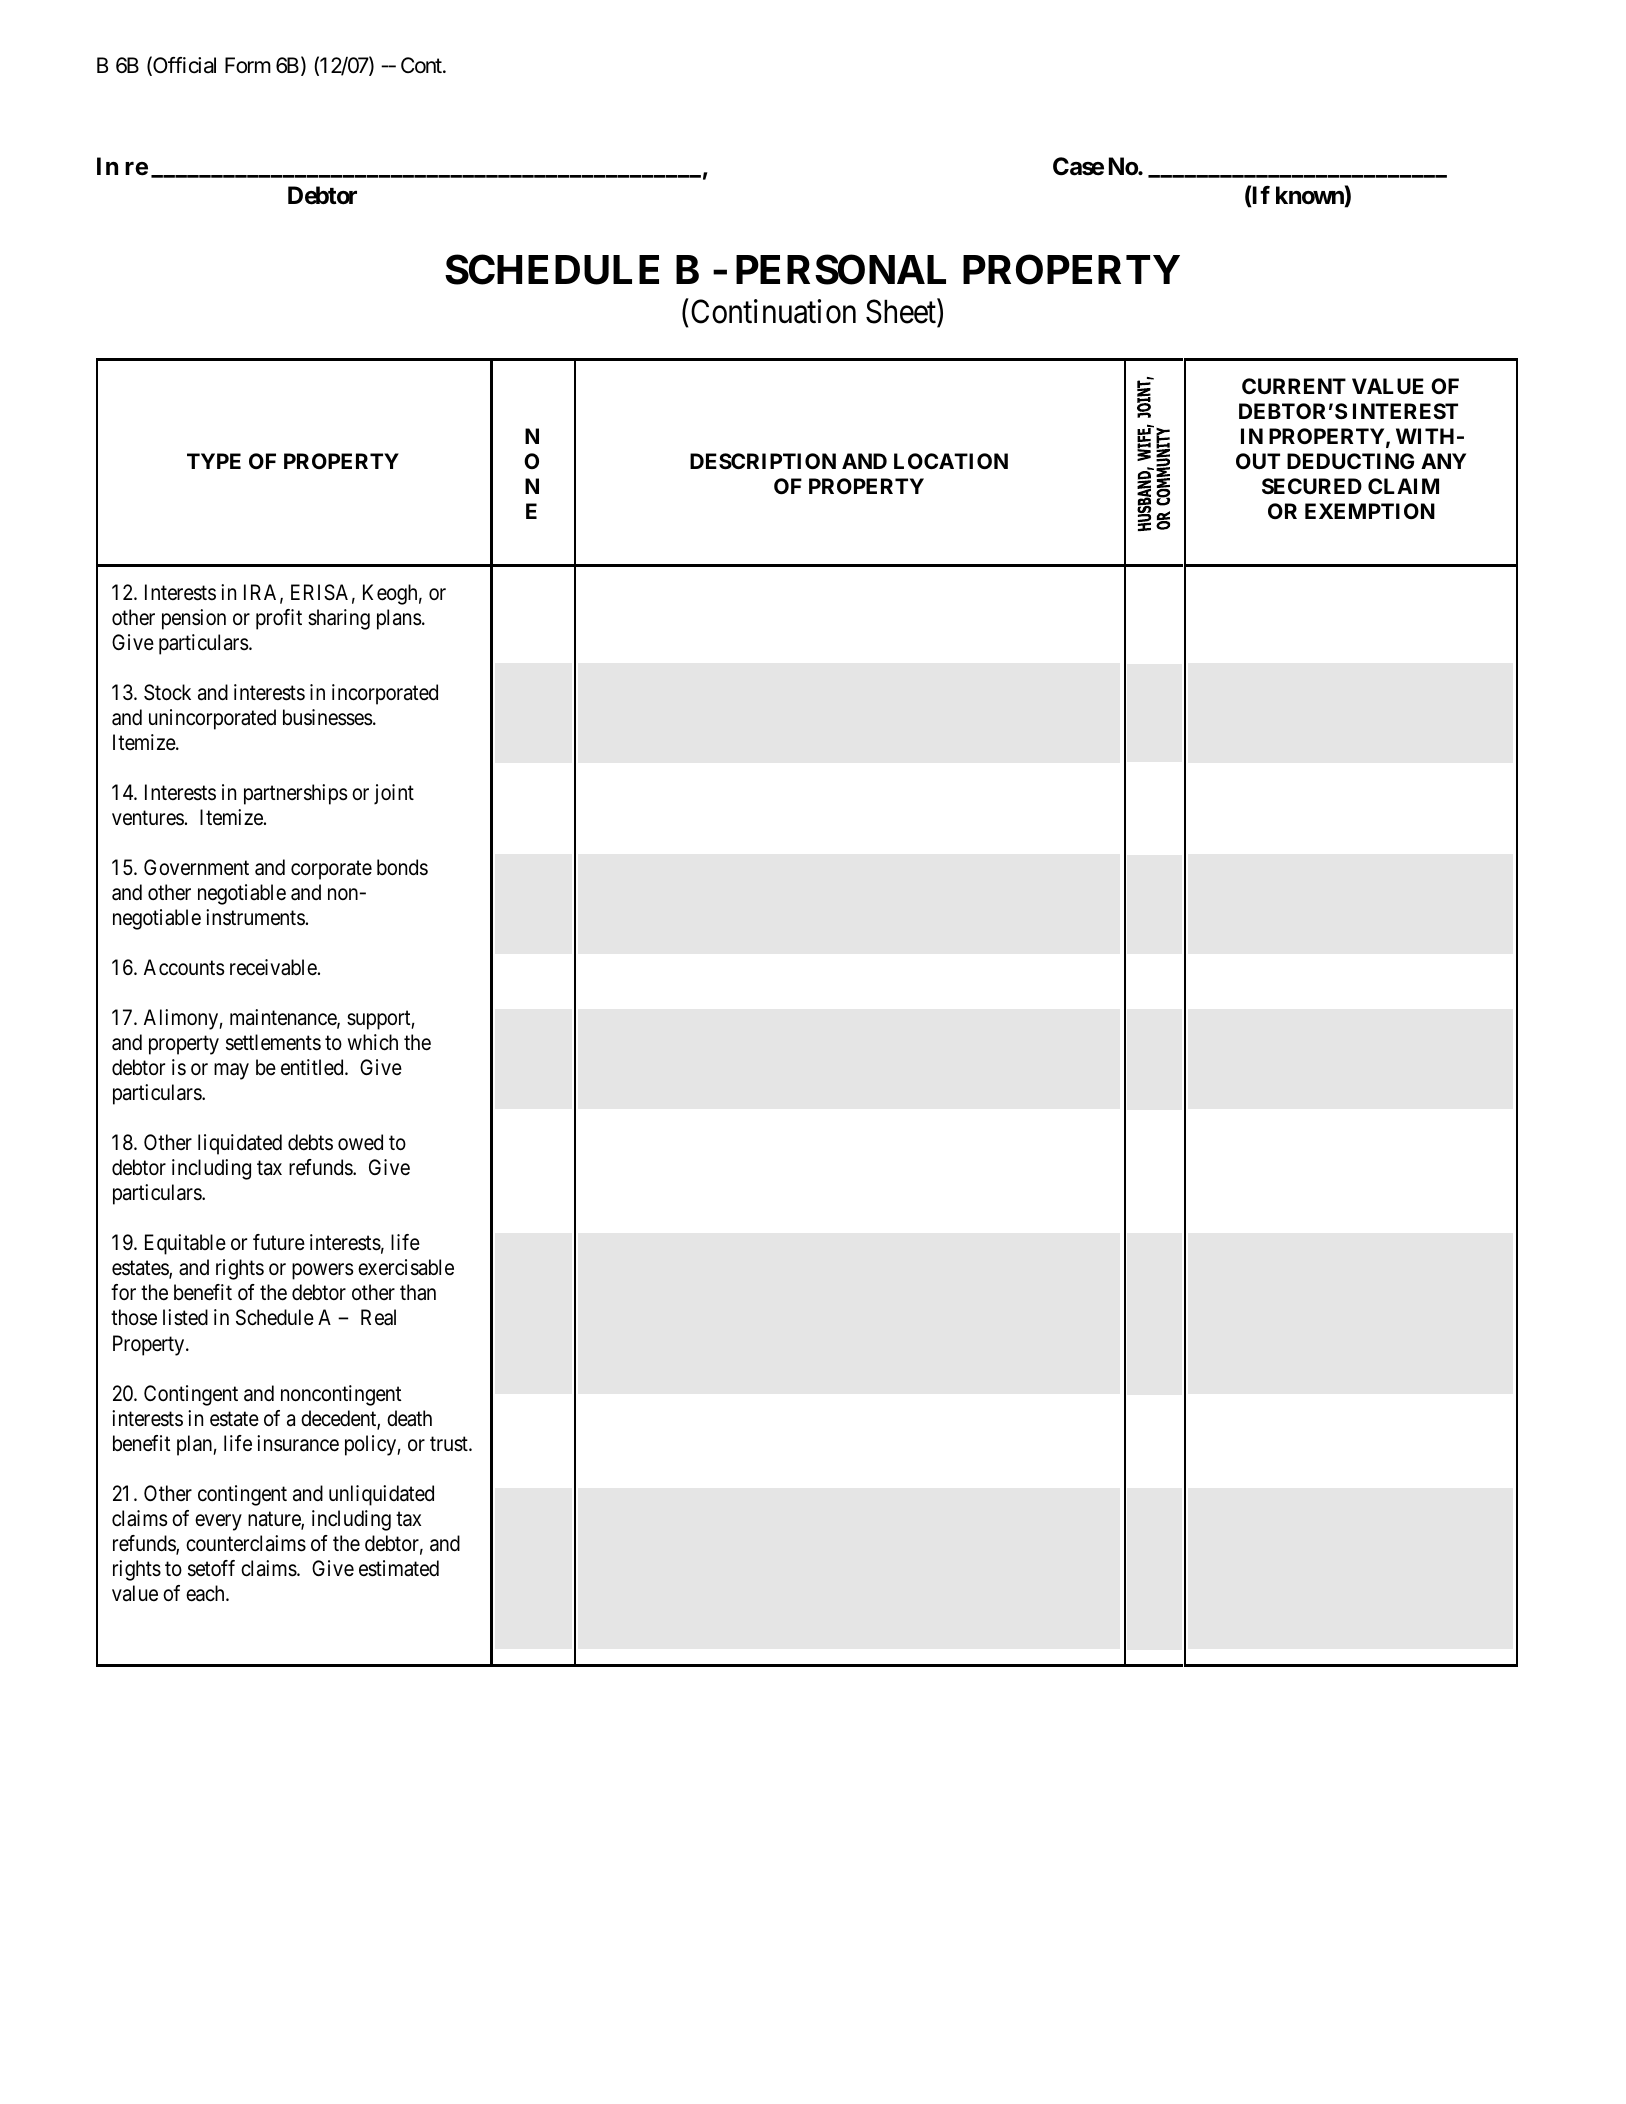 This image has height=2104, width=1626. Describe the element at coordinates (1294, 386) in the image. I see `CURRENT` at that location.
